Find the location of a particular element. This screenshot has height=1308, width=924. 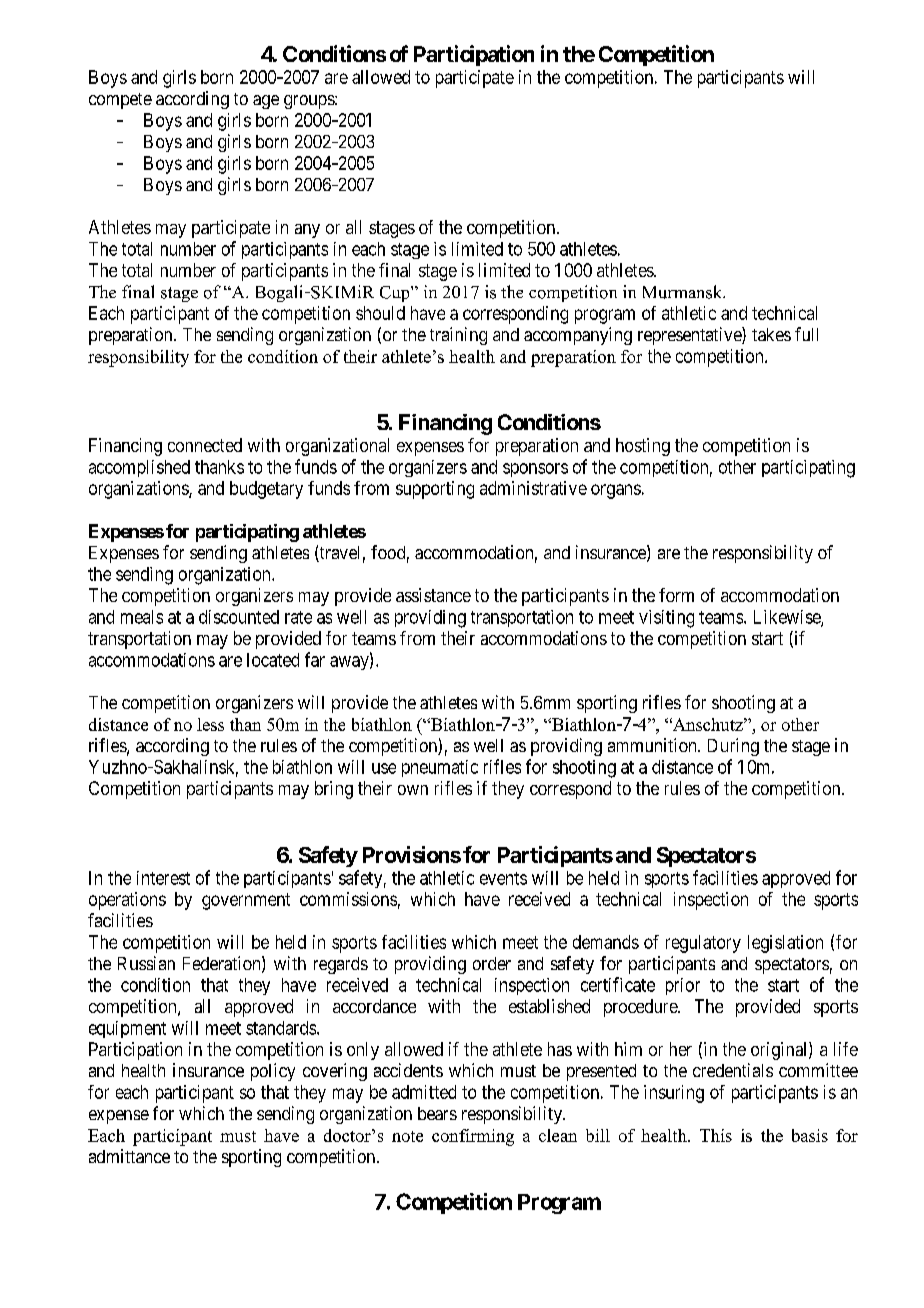

compete is located at coordinates (120, 101).
